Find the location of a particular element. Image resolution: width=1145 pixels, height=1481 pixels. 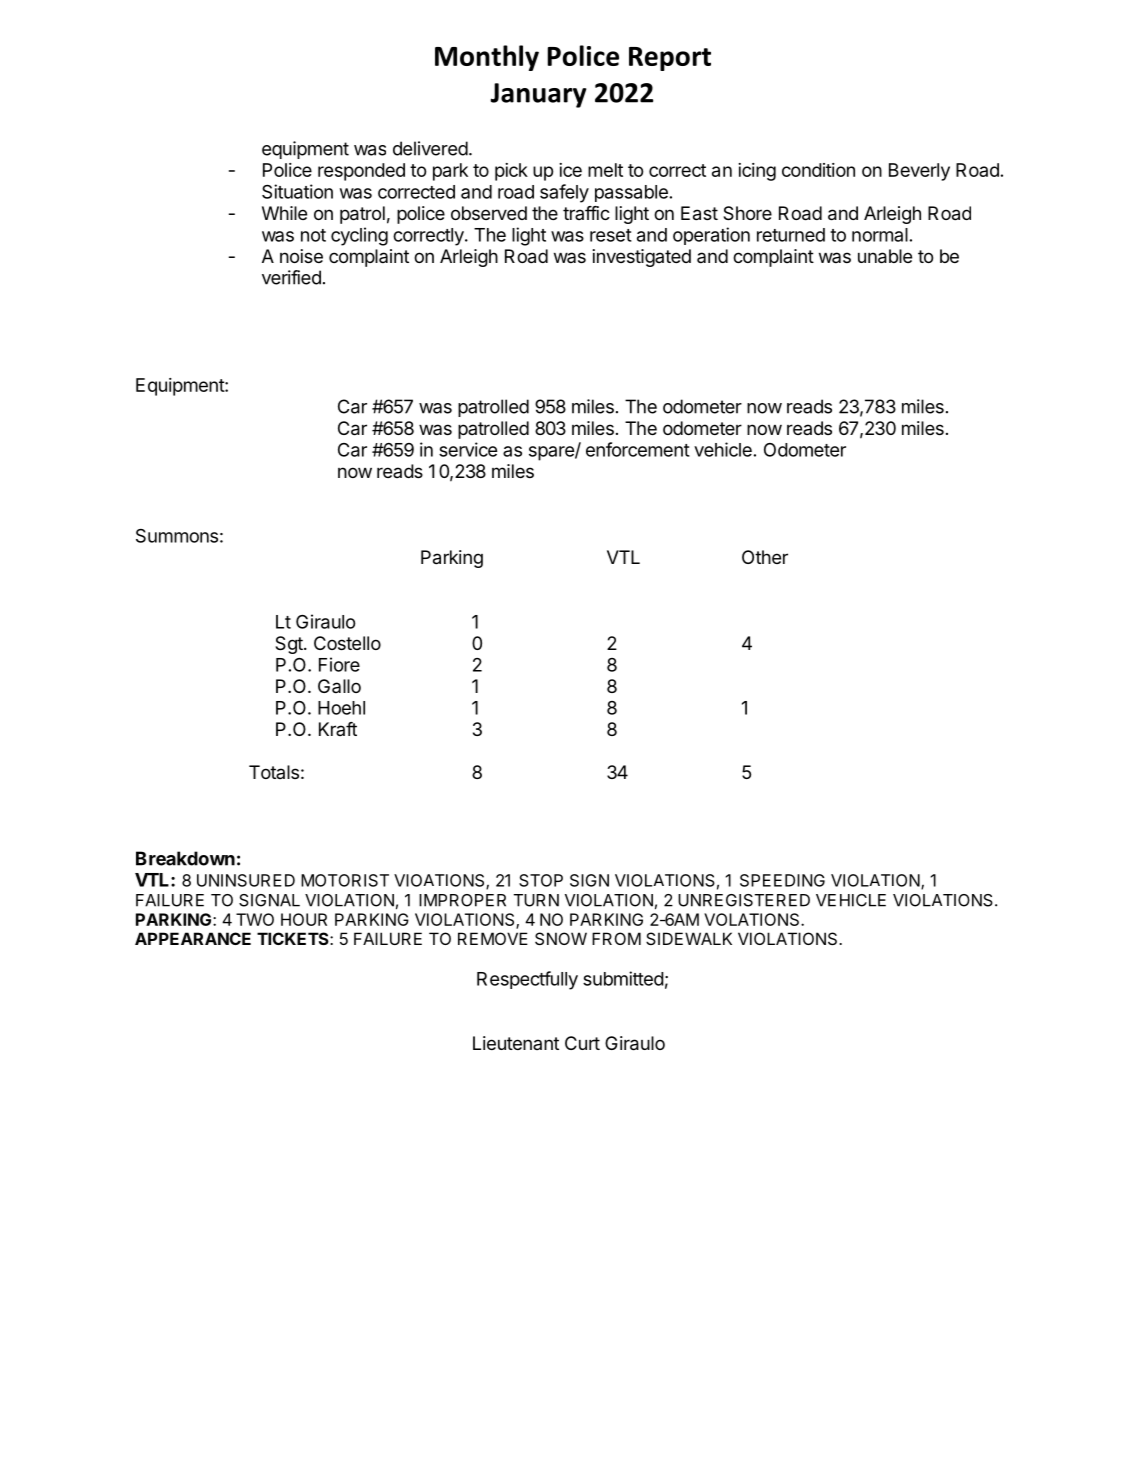

APPEARANCE is located at coordinates (193, 938).
